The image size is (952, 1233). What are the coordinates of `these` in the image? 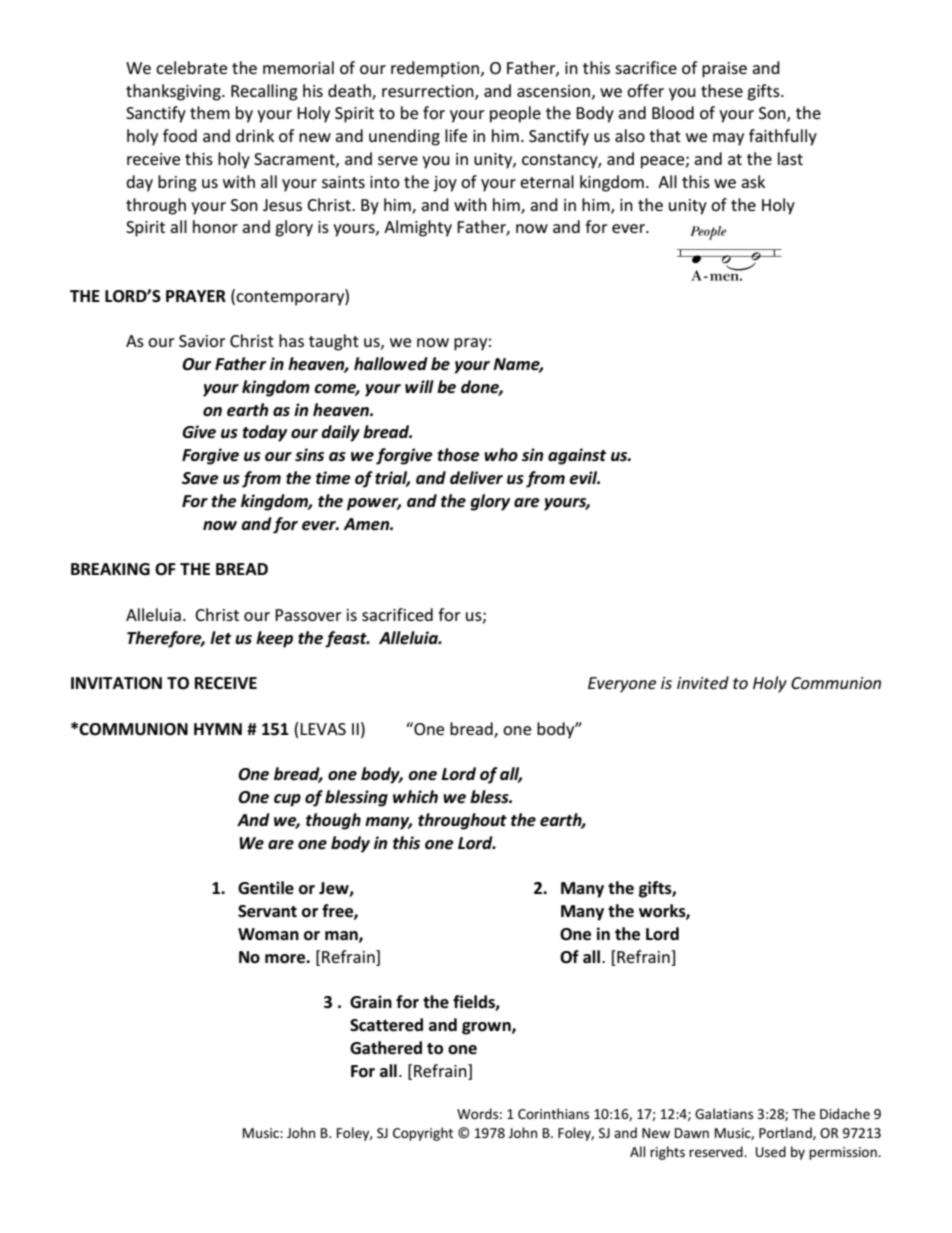 It's located at (722, 90).
